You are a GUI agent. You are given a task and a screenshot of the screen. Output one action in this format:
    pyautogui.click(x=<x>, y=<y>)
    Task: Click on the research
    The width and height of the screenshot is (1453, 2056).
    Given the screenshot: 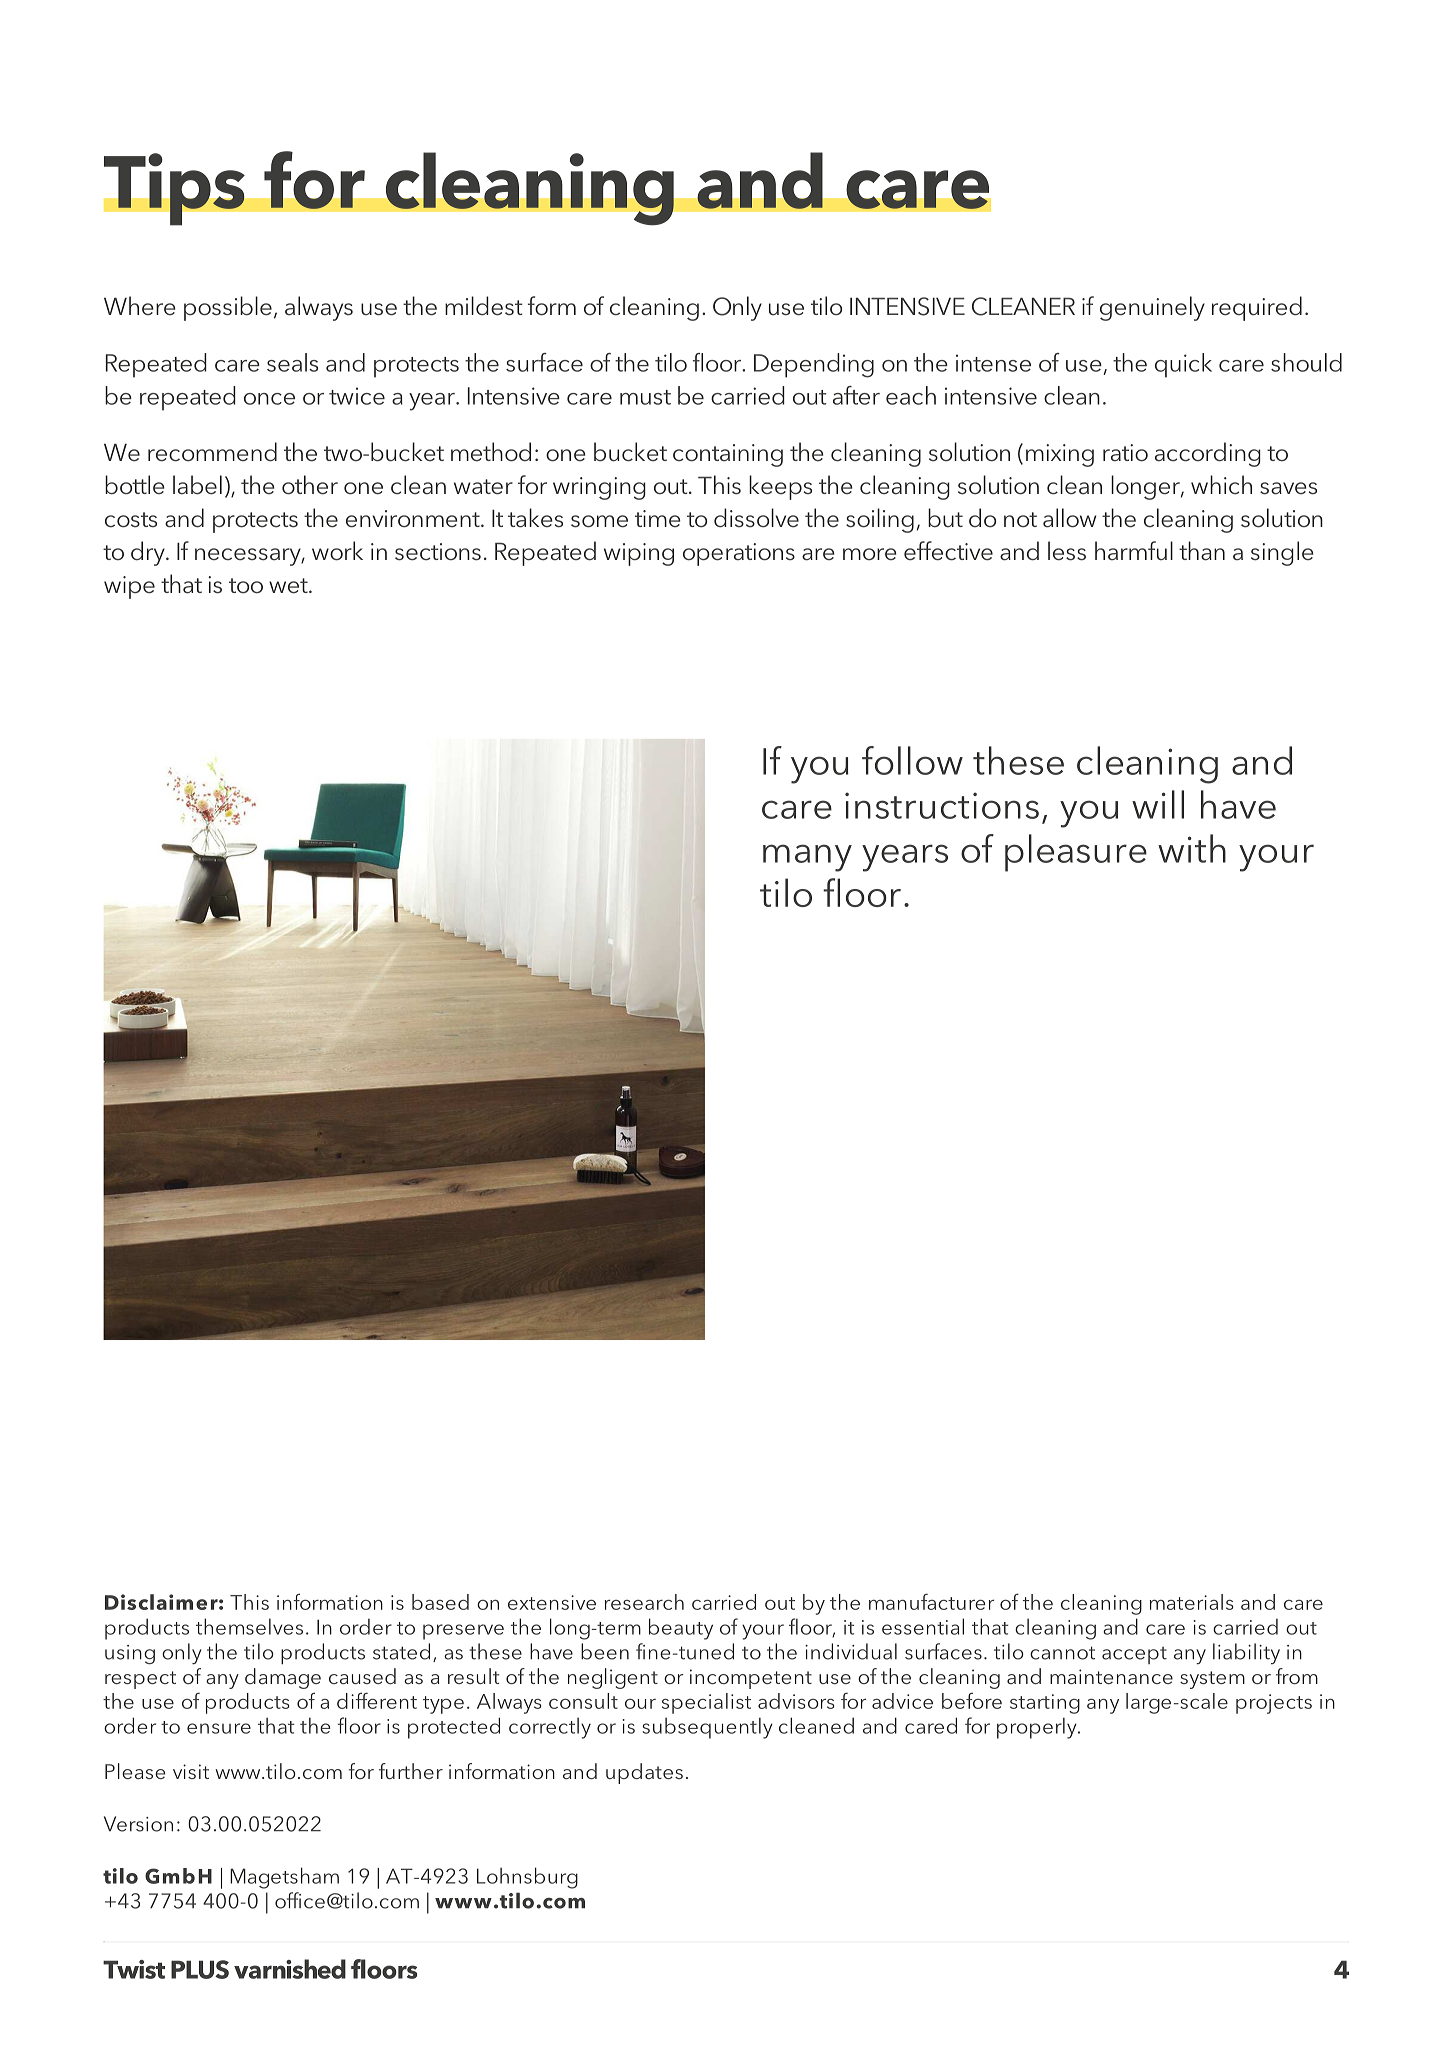 What is the action you would take?
    pyautogui.click(x=644, y=1602)
